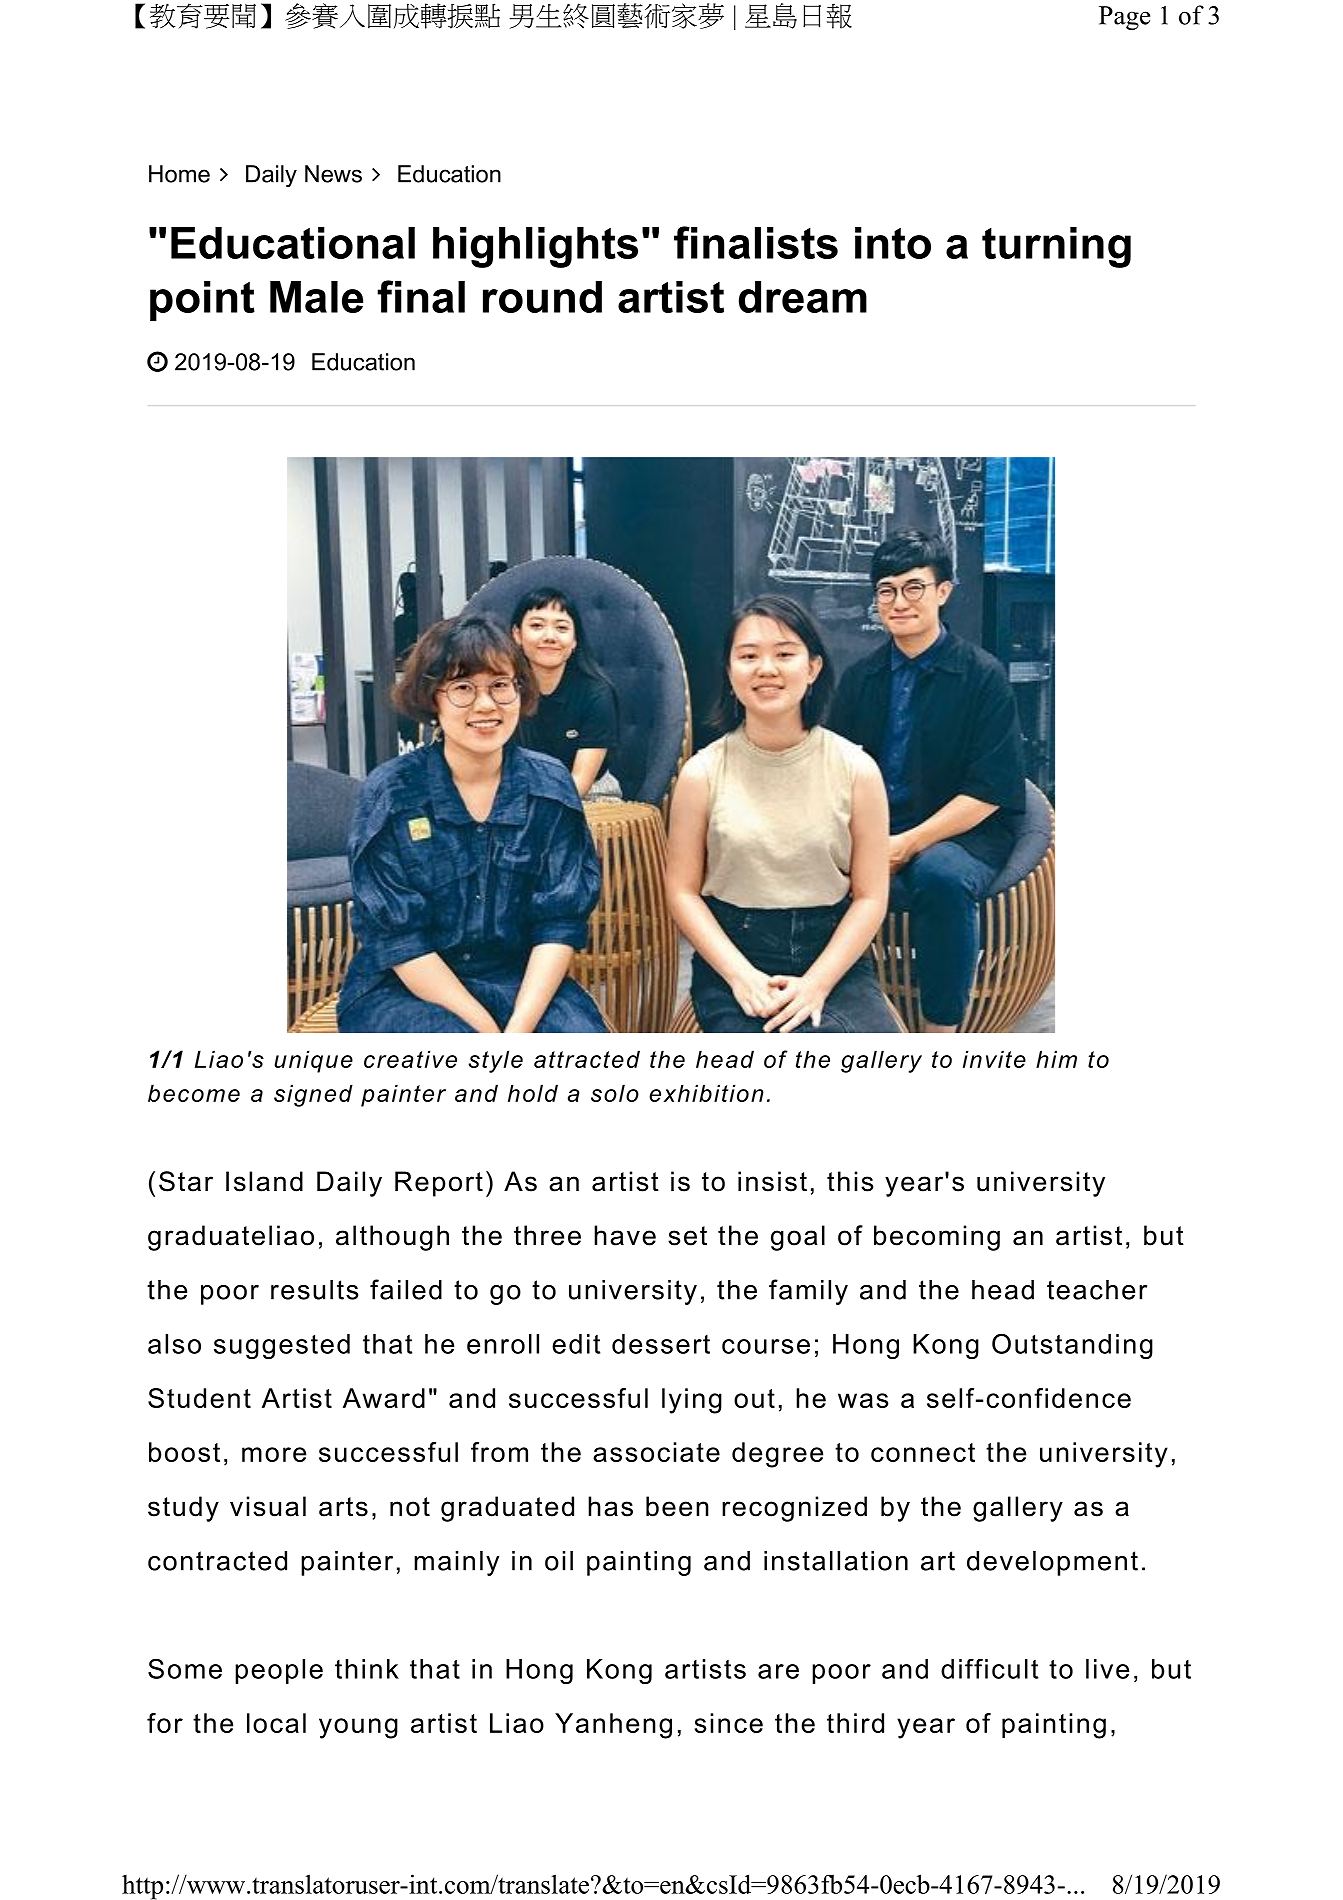 Image resolution: width=1343 pixels, height=1900 pixels. Describe the element at coordinates (1124, 18) in the page. I see `Page` at that location.
